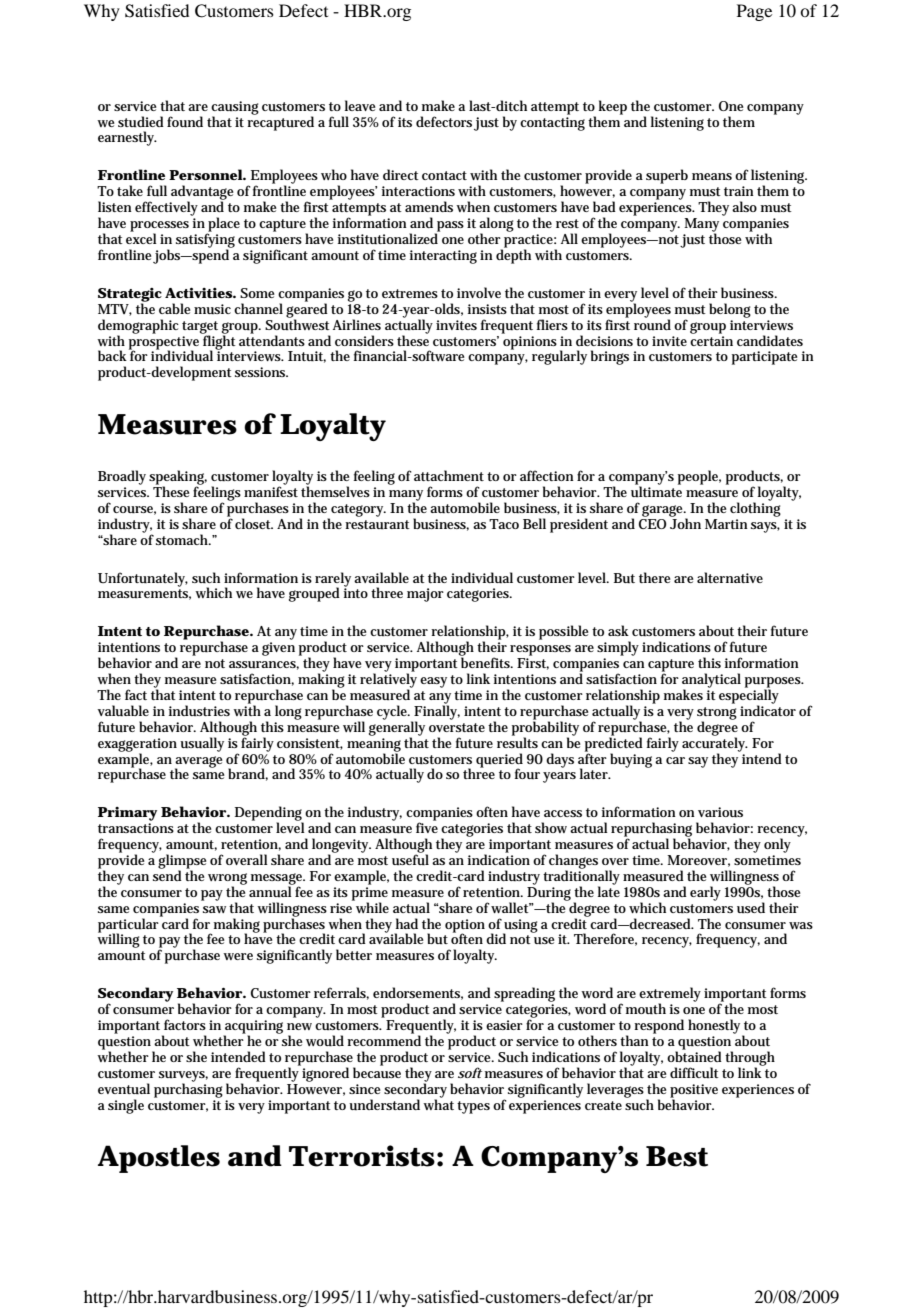  What do you see at coordinates (185, 121) in the page?
I see `found` at bounding box center [185, 121].
